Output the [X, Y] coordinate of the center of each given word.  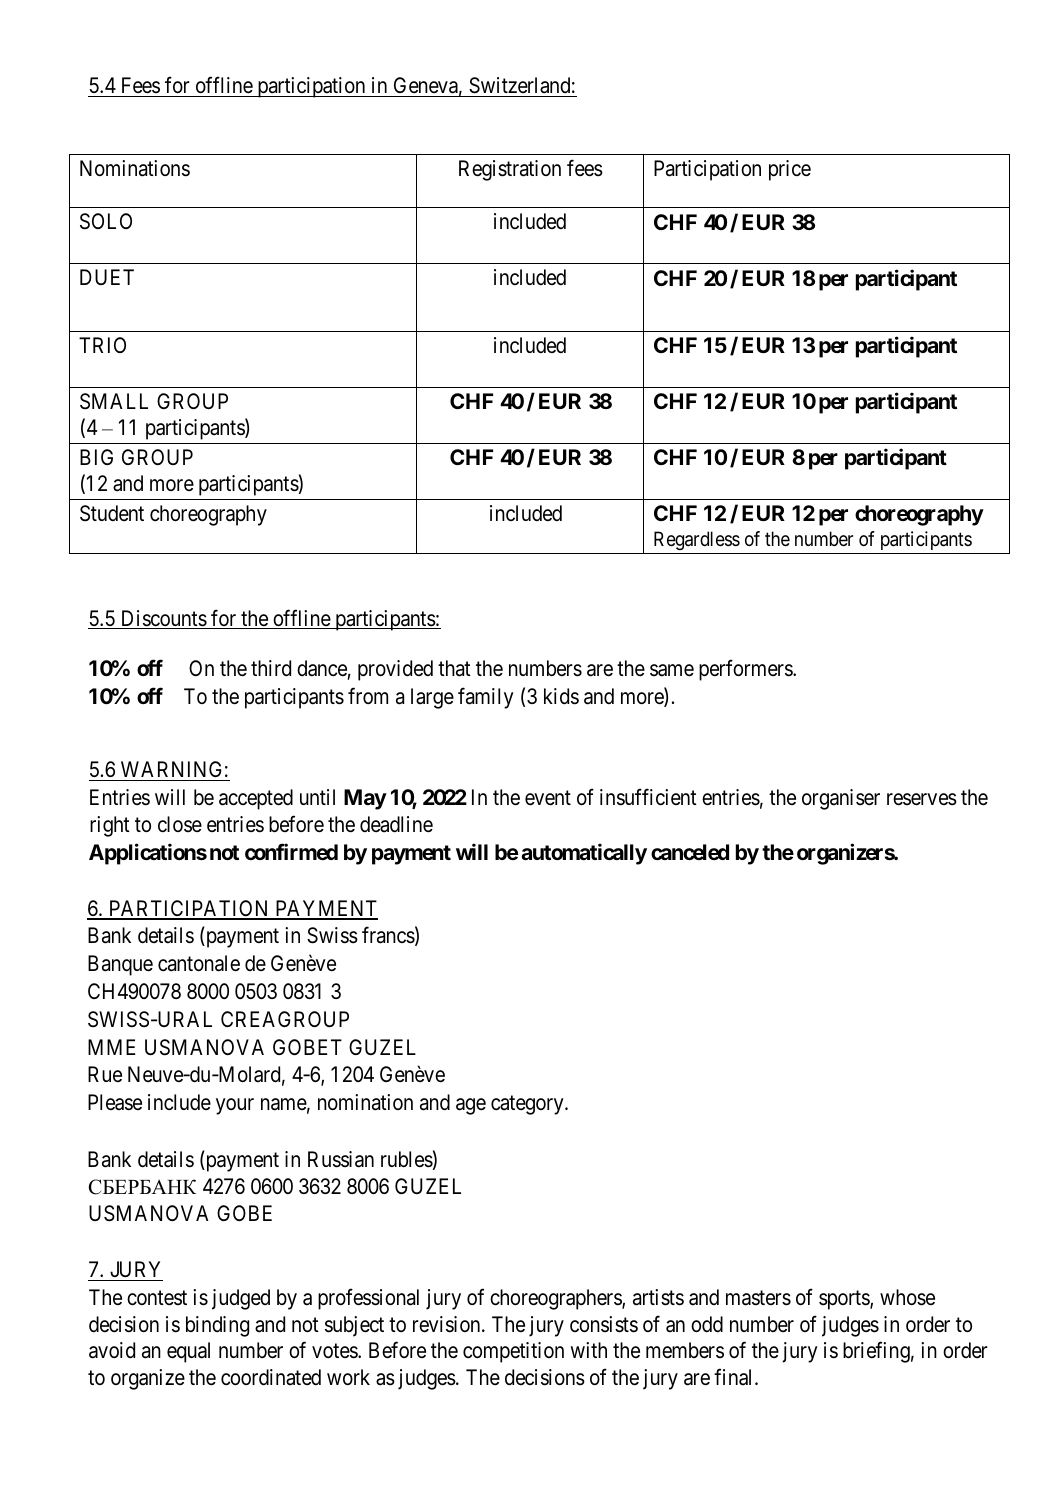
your [235, 1106]
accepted [256, 799]
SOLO [106, 221]
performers [746, 670]
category [528, 1105]
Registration [510, 170]
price [790, 170]
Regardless [697, 540]
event [548, 798]
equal [188, 1352]
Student [112, 513]
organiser [841, 799]
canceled [690, 852]
